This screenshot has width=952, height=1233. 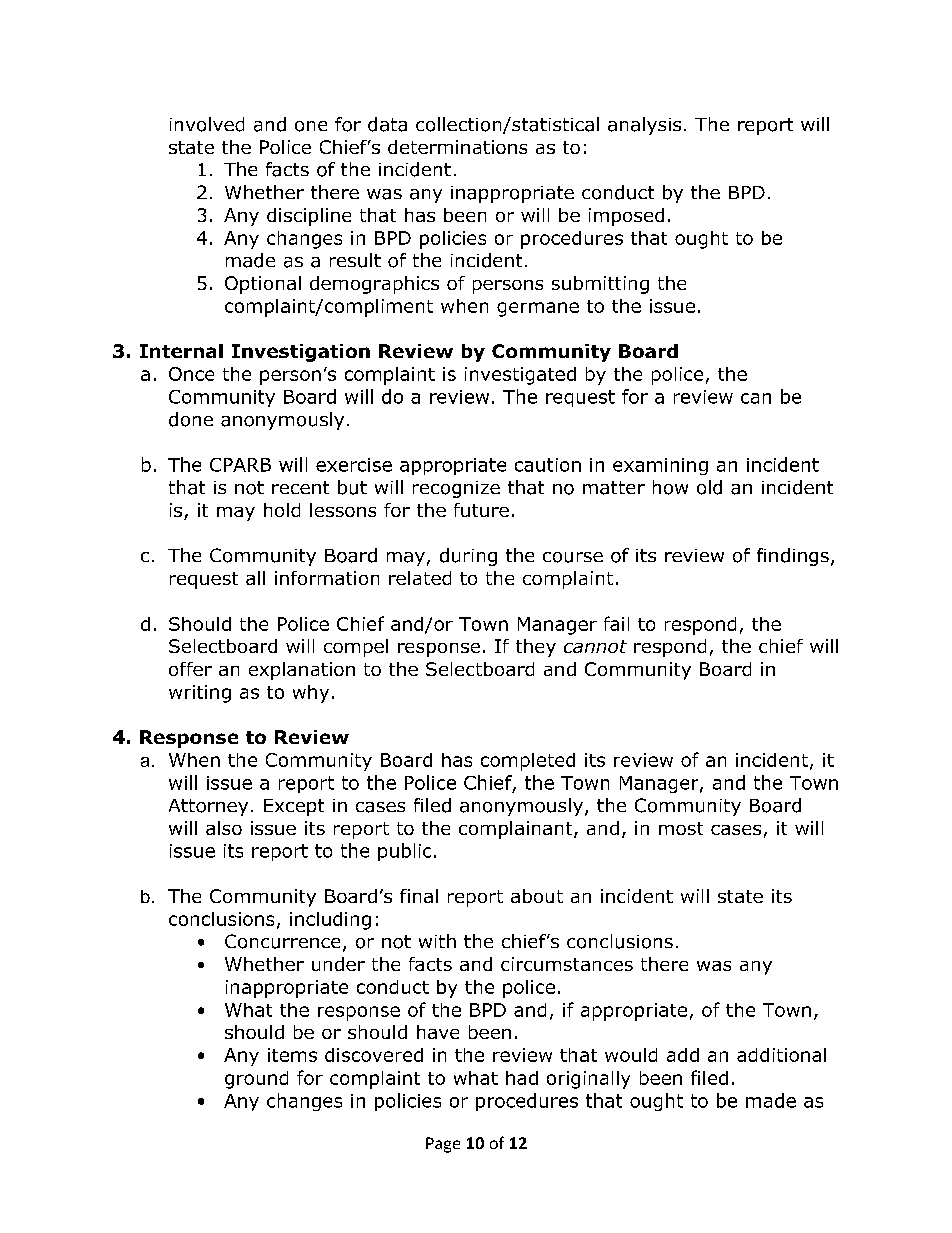 I want to click on determinations, so click(x=457, y=147).
